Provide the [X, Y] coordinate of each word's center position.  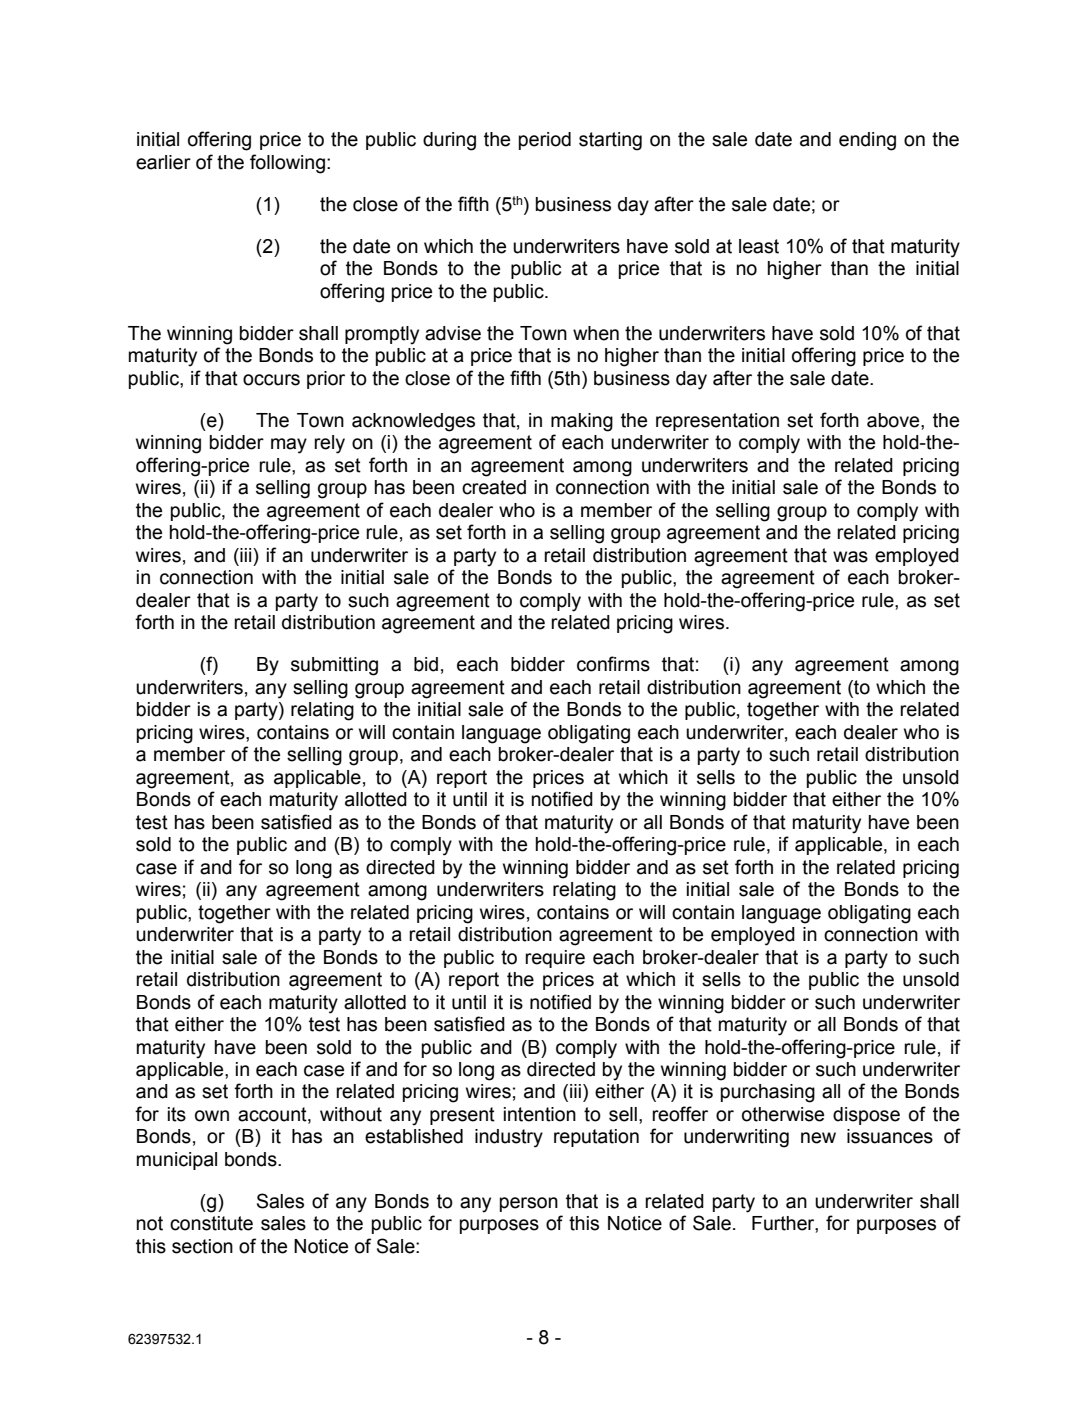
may [289, 446]
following [287, 164]
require [555, 959]
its [177, 1114]
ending [867, 141]
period [545, 141]
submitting [334, 666]
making [582, 422]
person [529, 1204]
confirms [613, 664]
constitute [211, 1223]
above [894, 420]
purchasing [768, 1093]
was [850, 557]
